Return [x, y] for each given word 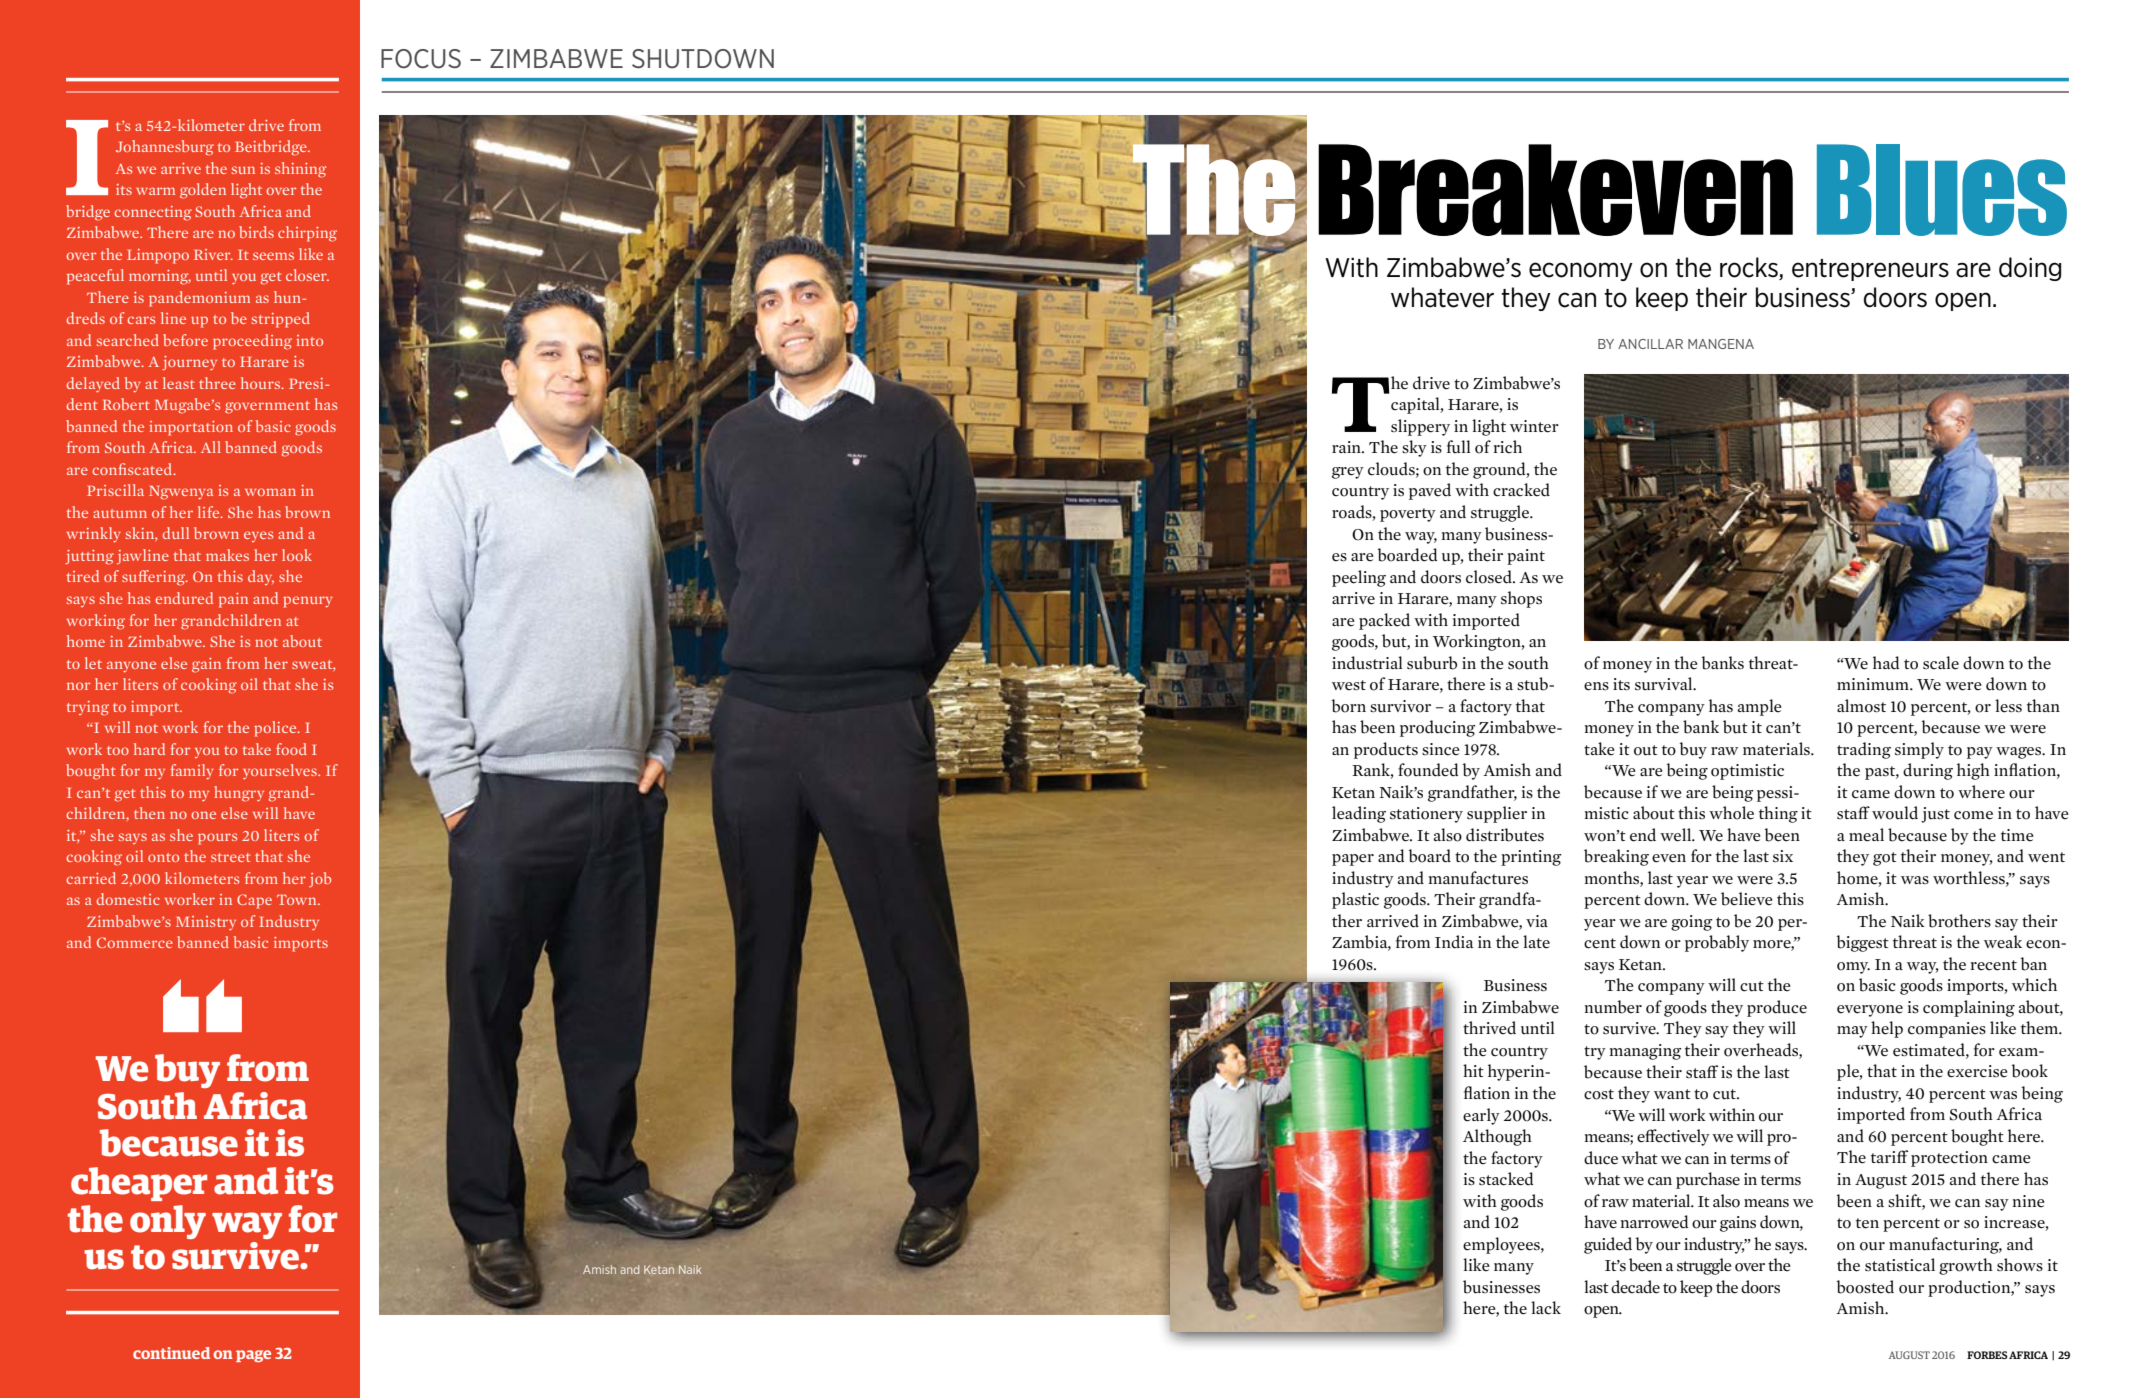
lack [1546, 1308]
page [253, 1356]
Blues [1942, 190]
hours [262, 383]
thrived [1489, 1028]
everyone [1870, 1011]
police [276, 729]
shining [300, 170]
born [1349, 706]
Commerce [135, 942]
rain [1347, 447]
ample [1760, 707]
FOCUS [421, 59]
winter [1534, 426]
